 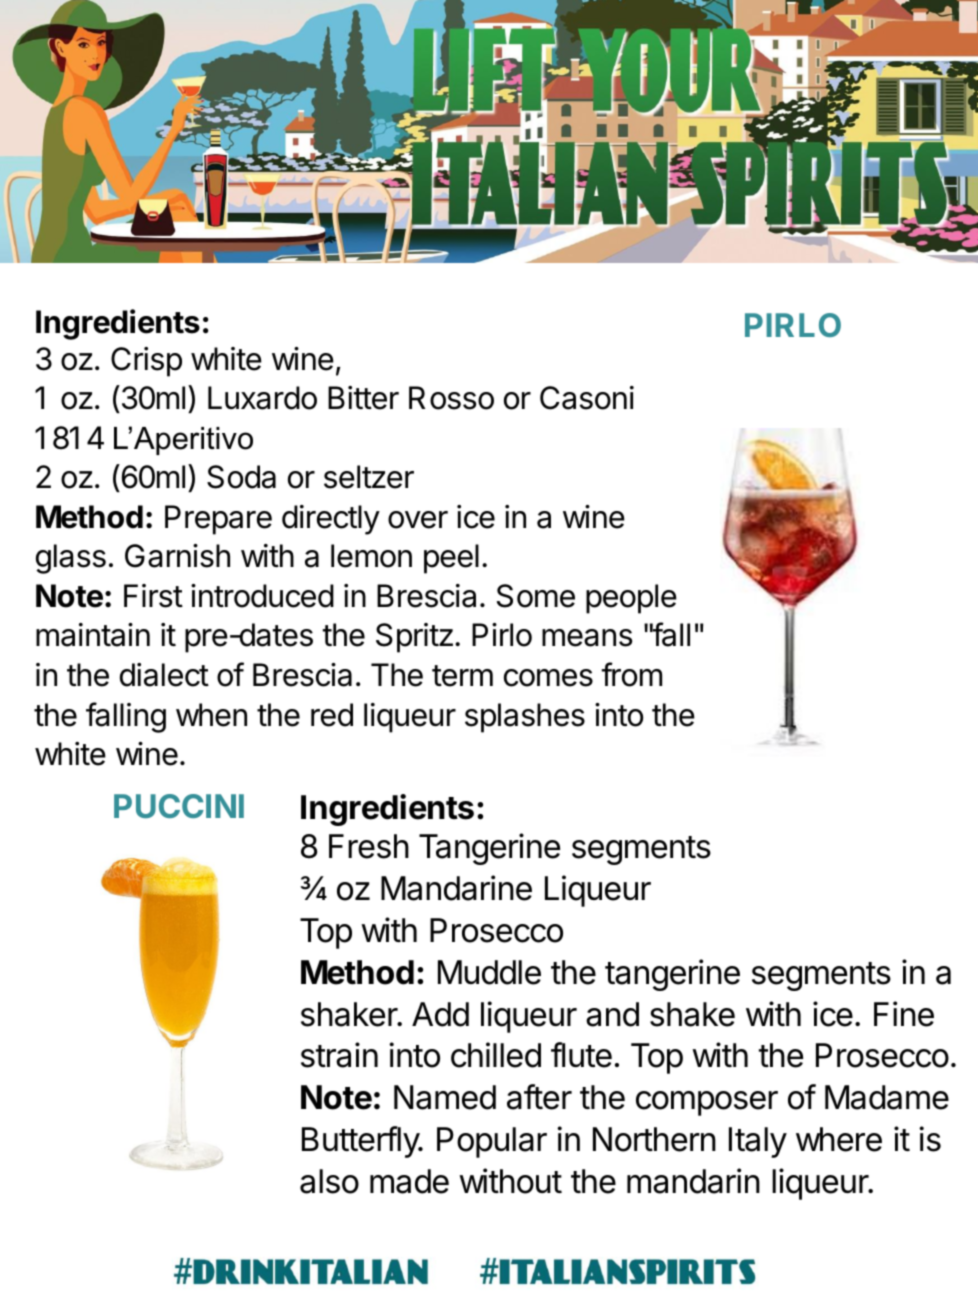 What do you see at coordinates (179, 806) in the screenshot?
I see `PUCCINI` at bounding box center [179, 806].
